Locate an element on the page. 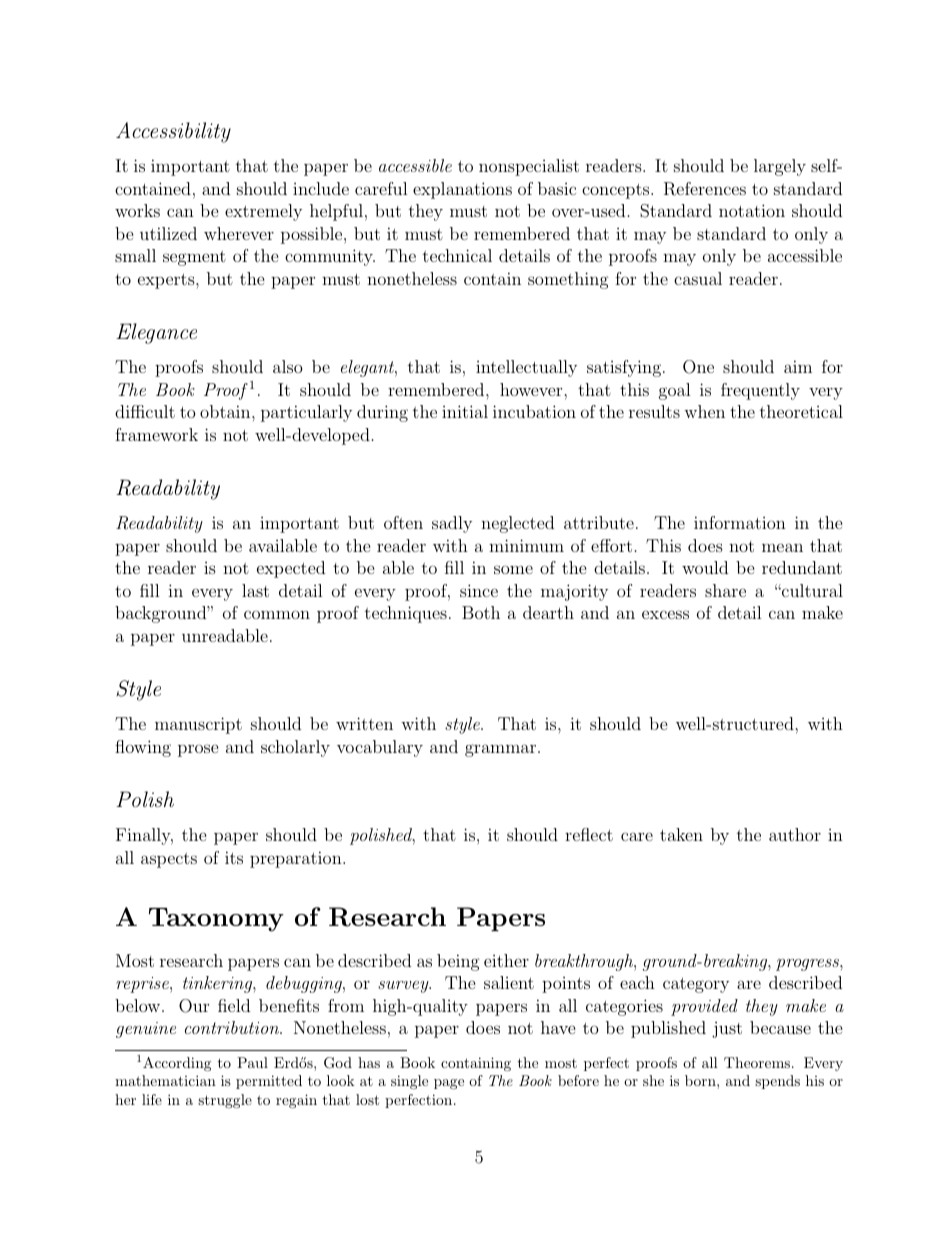 Image resolution: width=952 pixels, height=1233 pixels. Accessibility is located at coordinates (173, 132).
